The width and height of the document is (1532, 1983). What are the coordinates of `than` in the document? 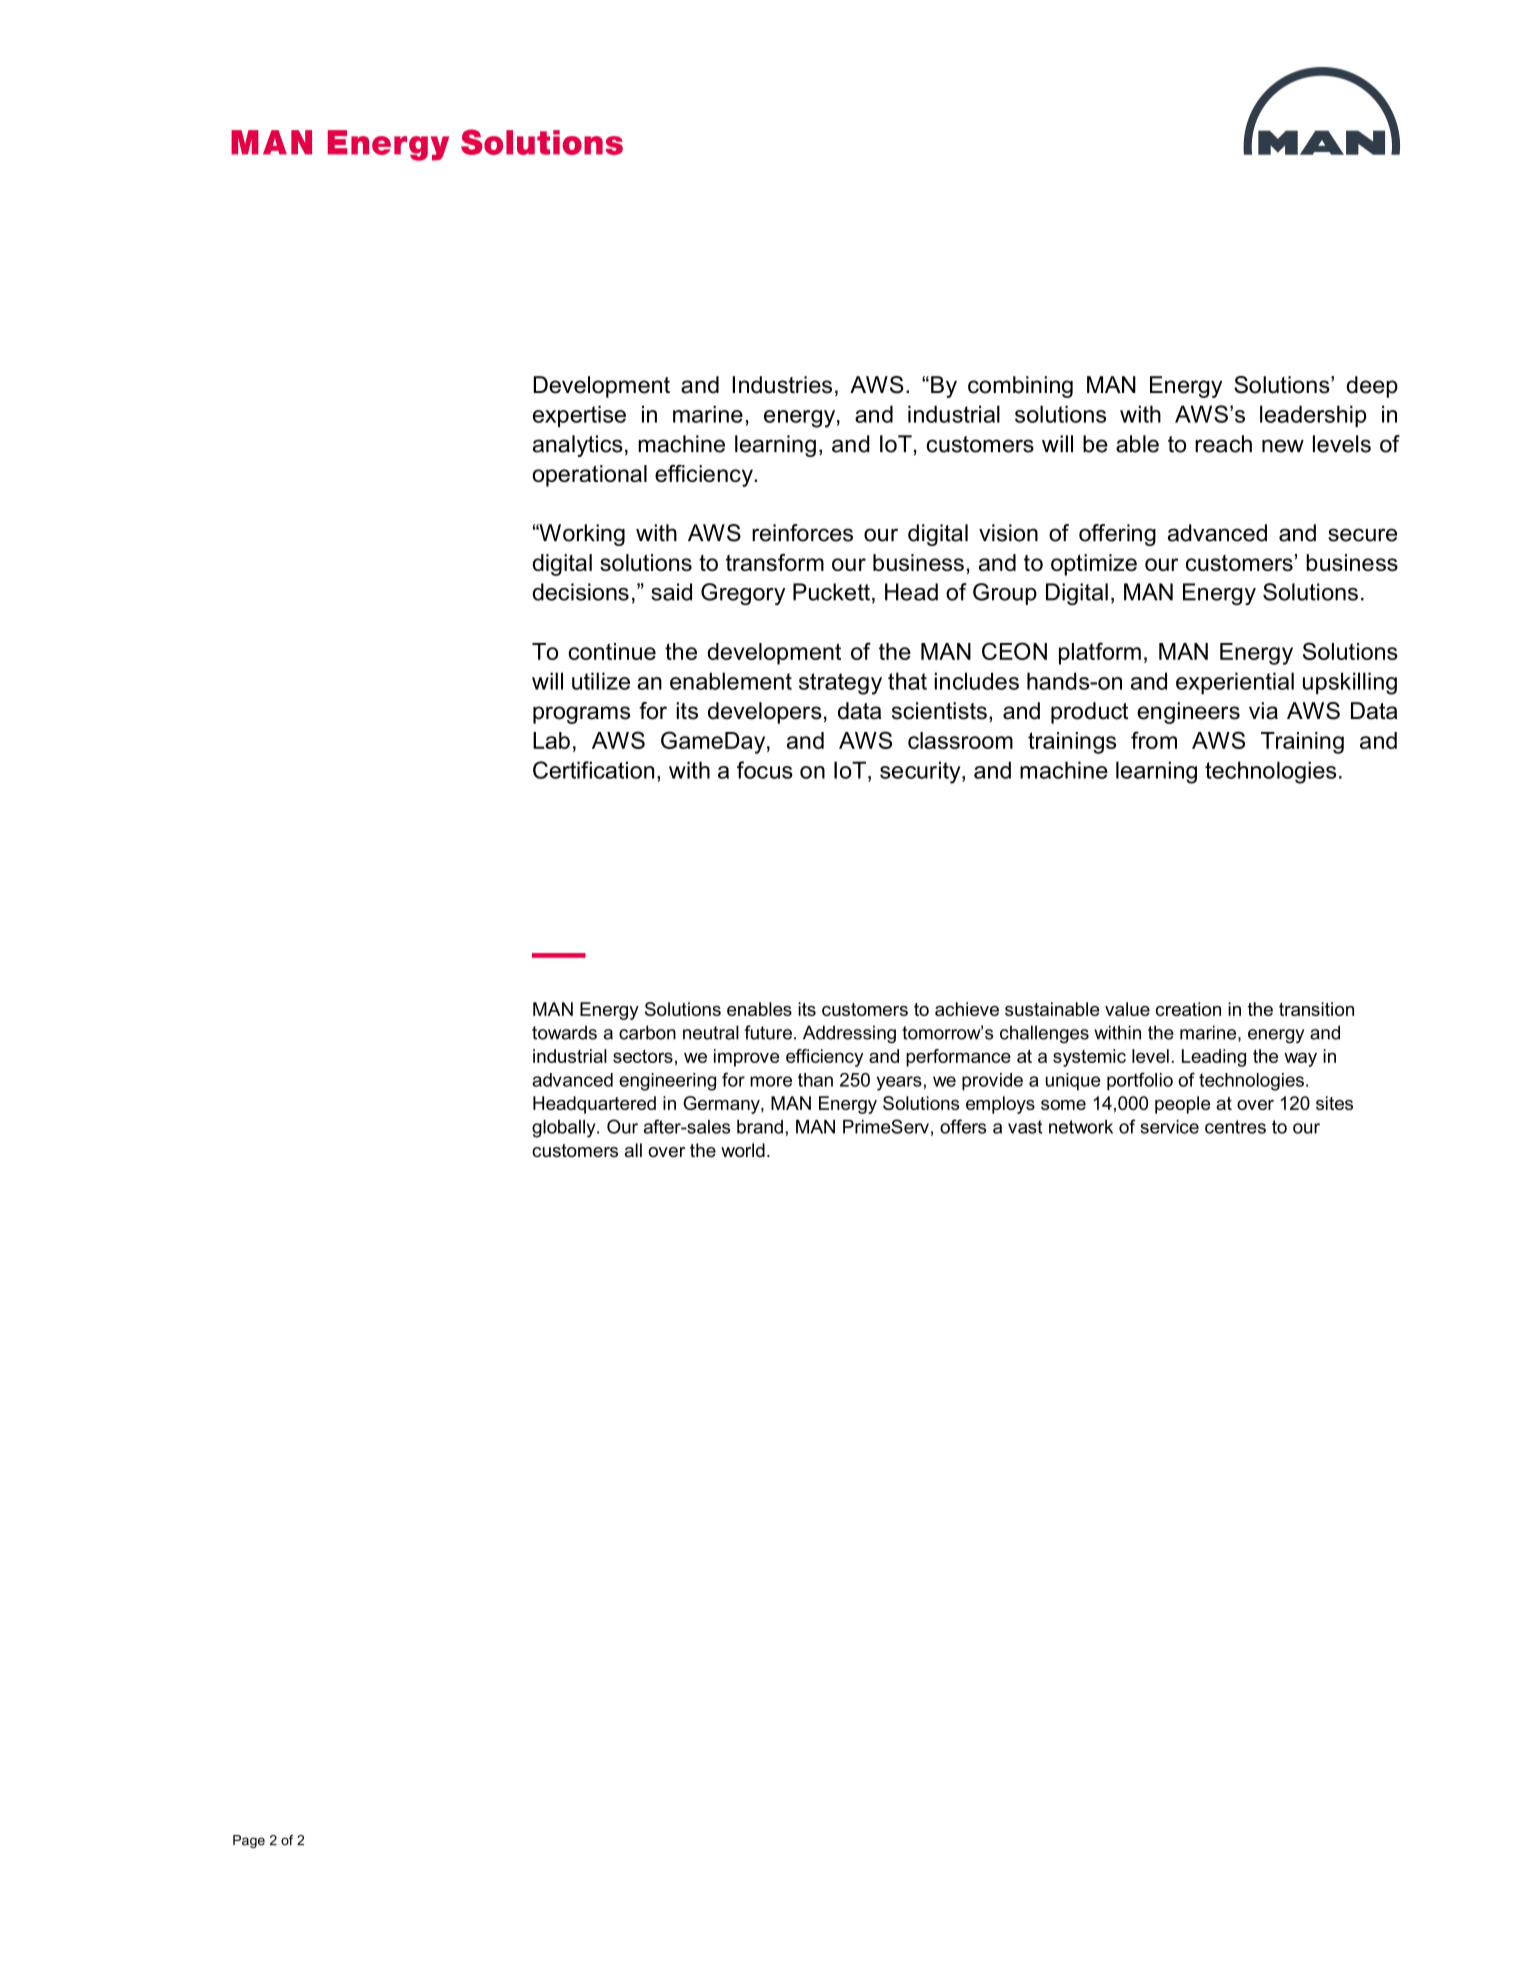 It's located at (815, 1080).
